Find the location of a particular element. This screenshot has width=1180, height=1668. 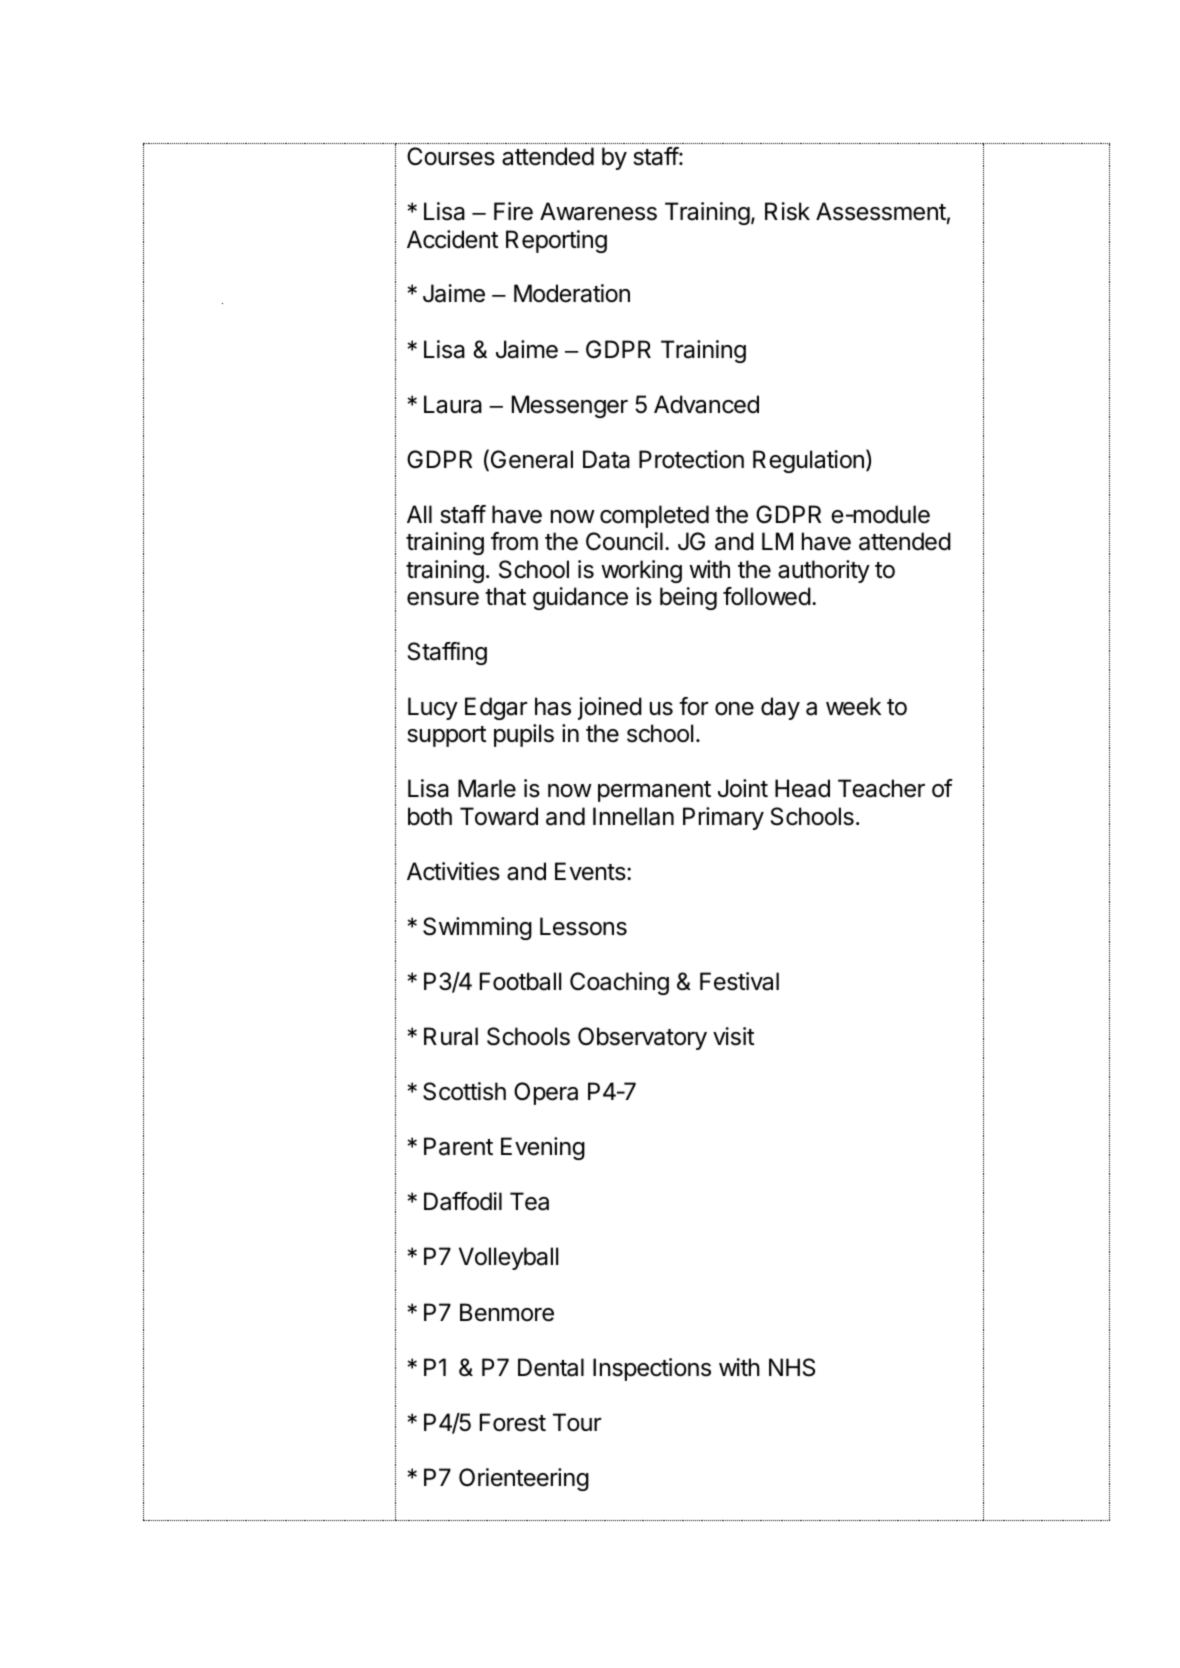

Forest is located at coordinates (513, 1422).
